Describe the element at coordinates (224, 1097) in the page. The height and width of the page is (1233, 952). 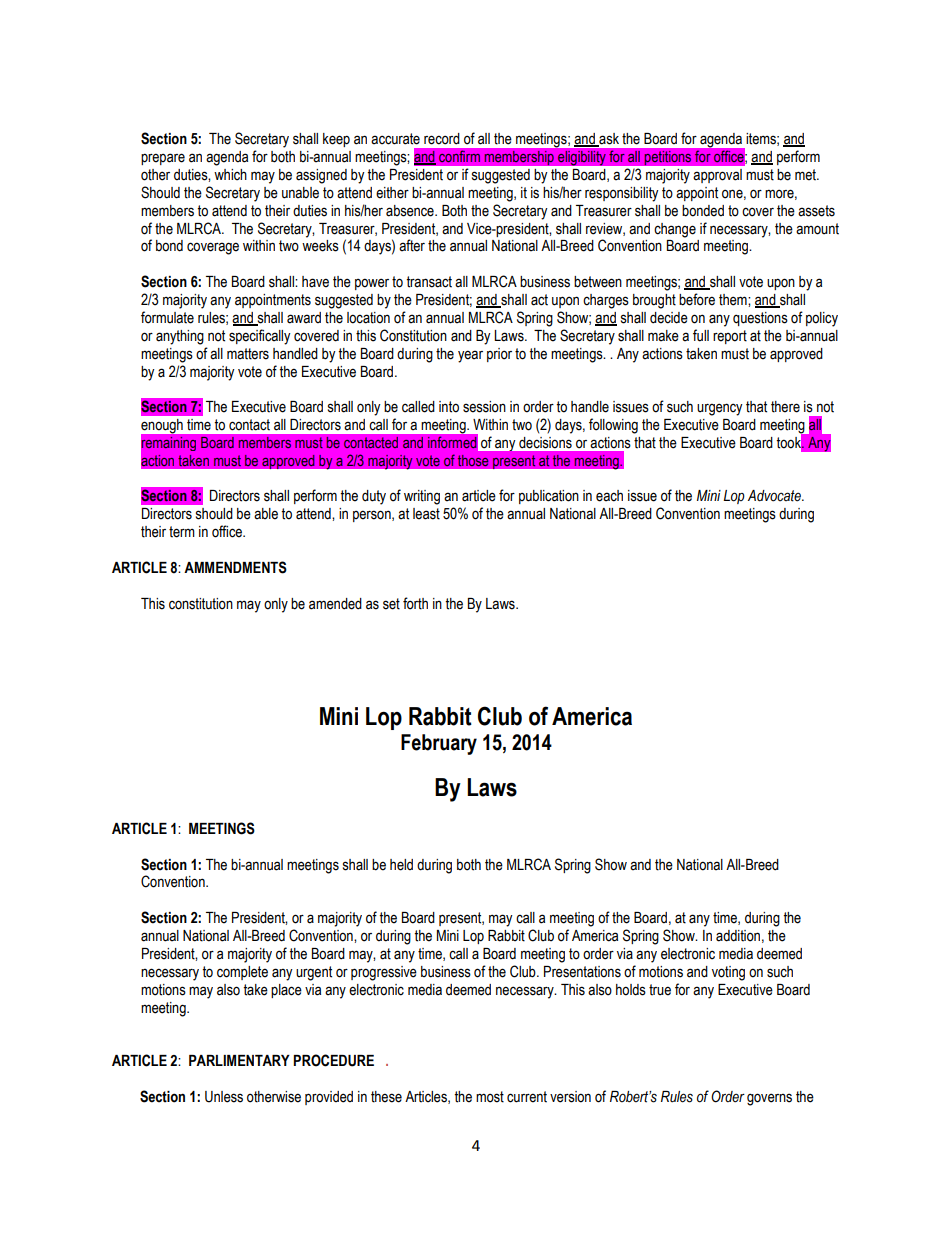
I see `Unless` at that location.
